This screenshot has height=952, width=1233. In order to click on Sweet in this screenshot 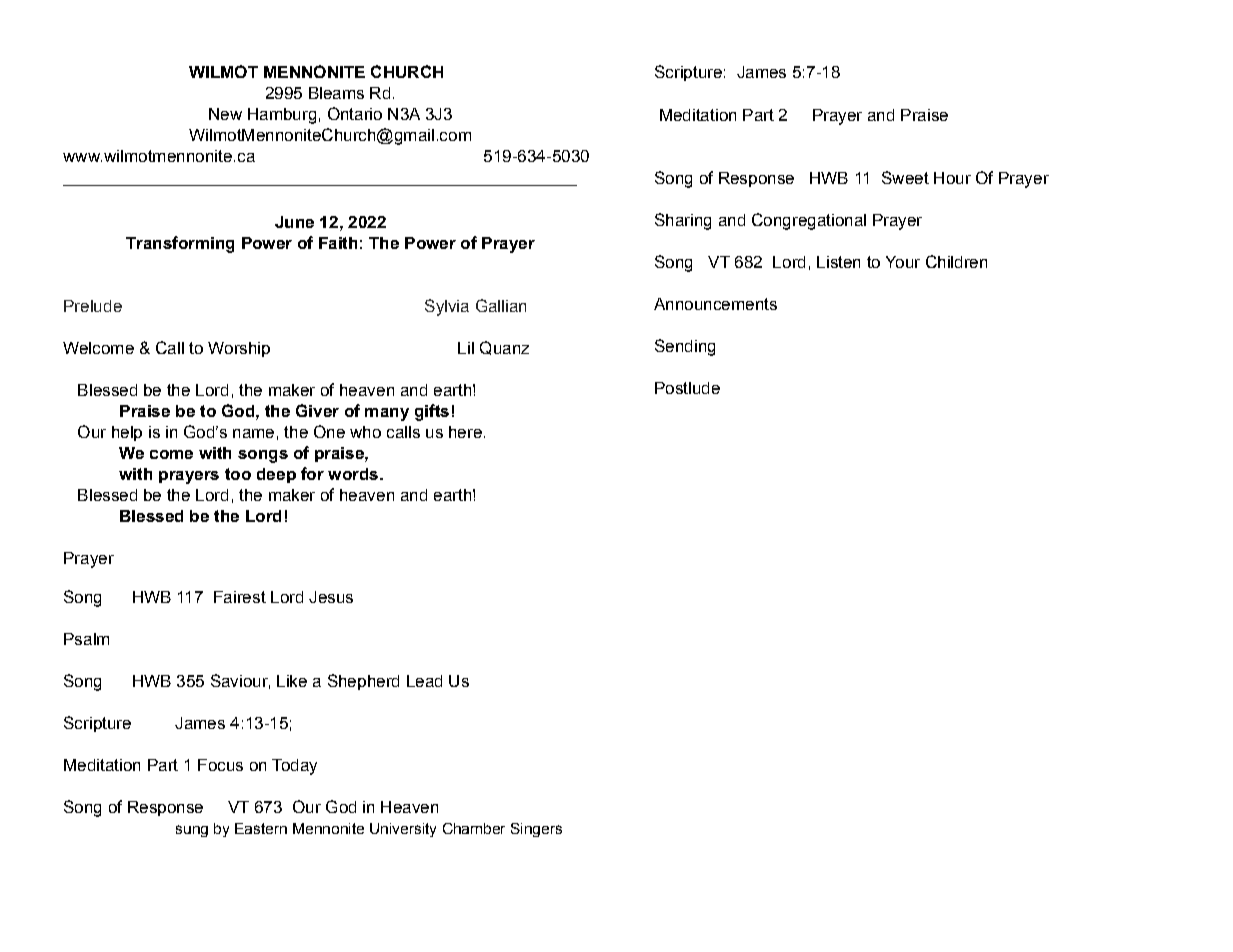, I will do `click(905, 177)`.
